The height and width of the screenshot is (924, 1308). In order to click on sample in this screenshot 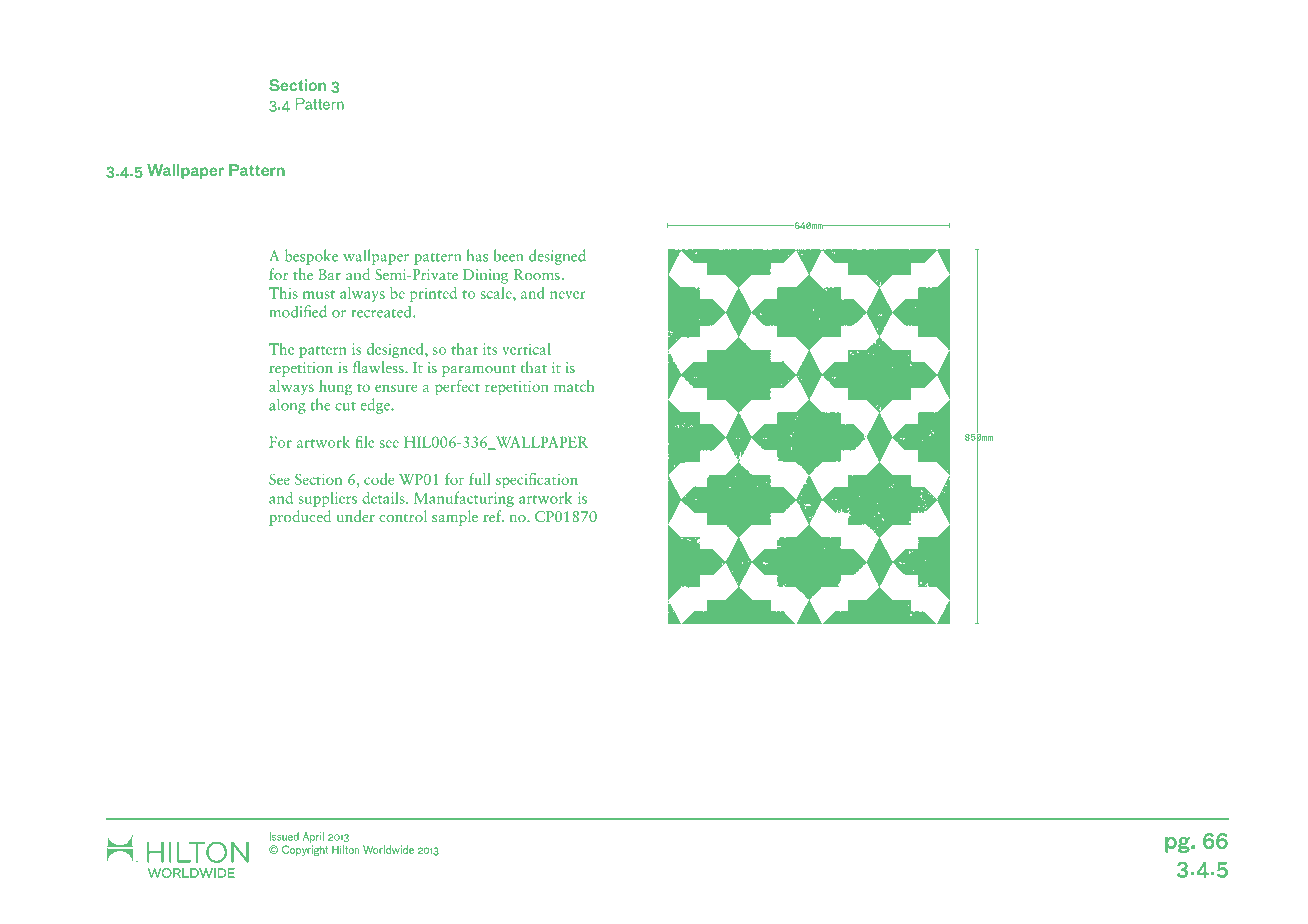, I will do `click(455, 518)`.
